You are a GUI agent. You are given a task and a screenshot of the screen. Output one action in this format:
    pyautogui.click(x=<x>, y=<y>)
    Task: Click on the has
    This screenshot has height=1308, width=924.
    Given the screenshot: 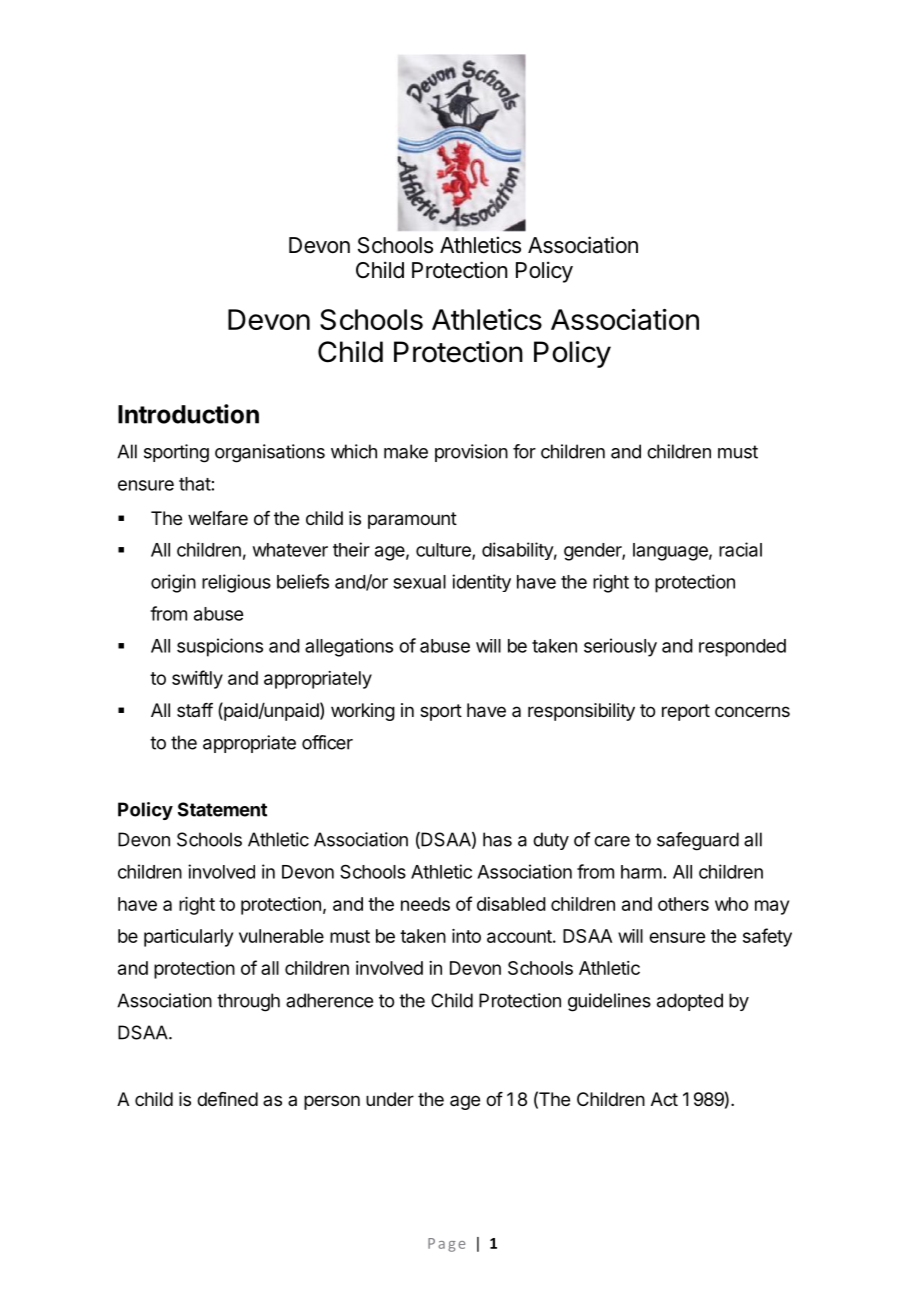 What is the action you would take?
    pyautogui.click(x=497, y=839)
